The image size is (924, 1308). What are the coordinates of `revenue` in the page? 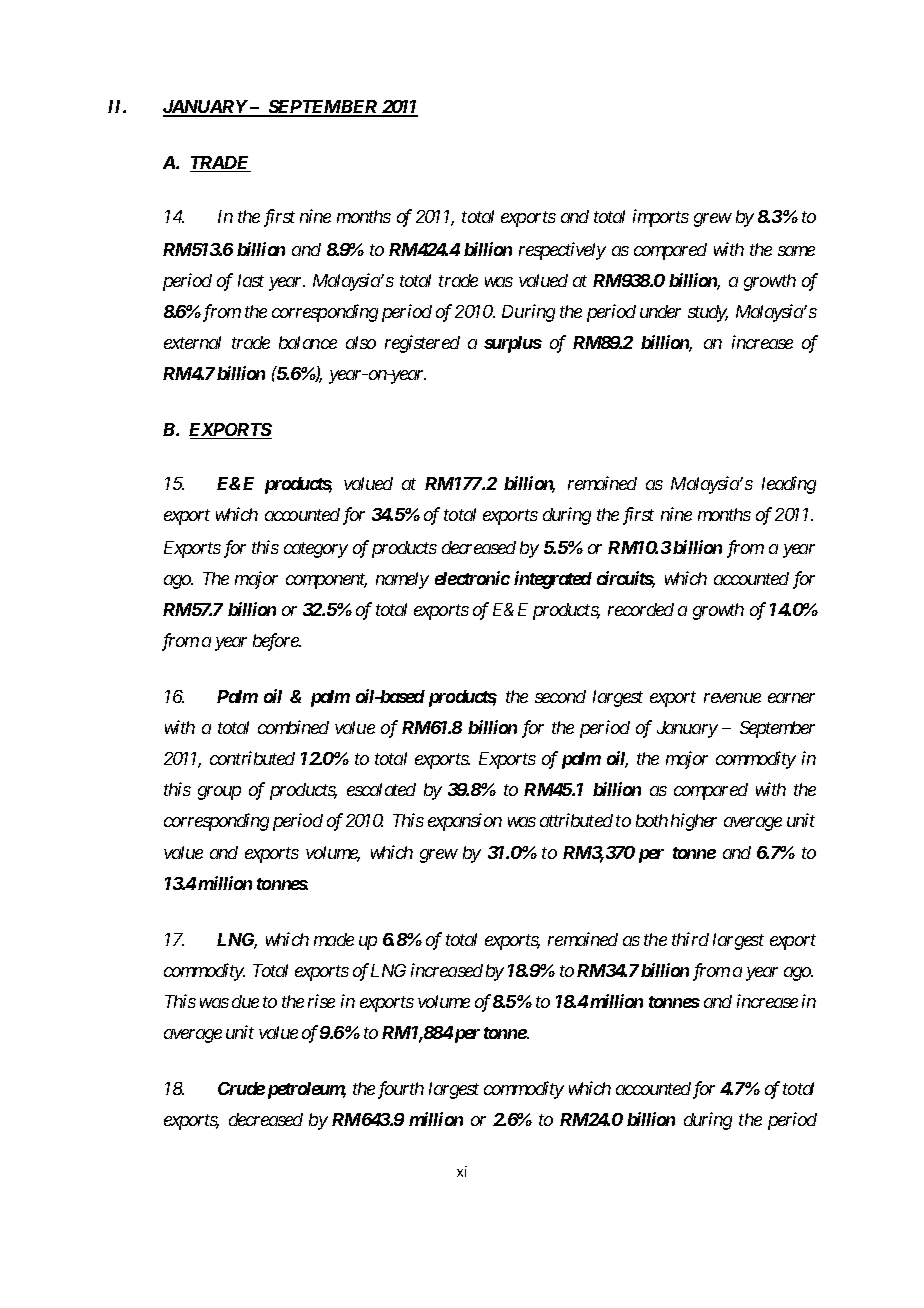 It's located at (732, 698).
